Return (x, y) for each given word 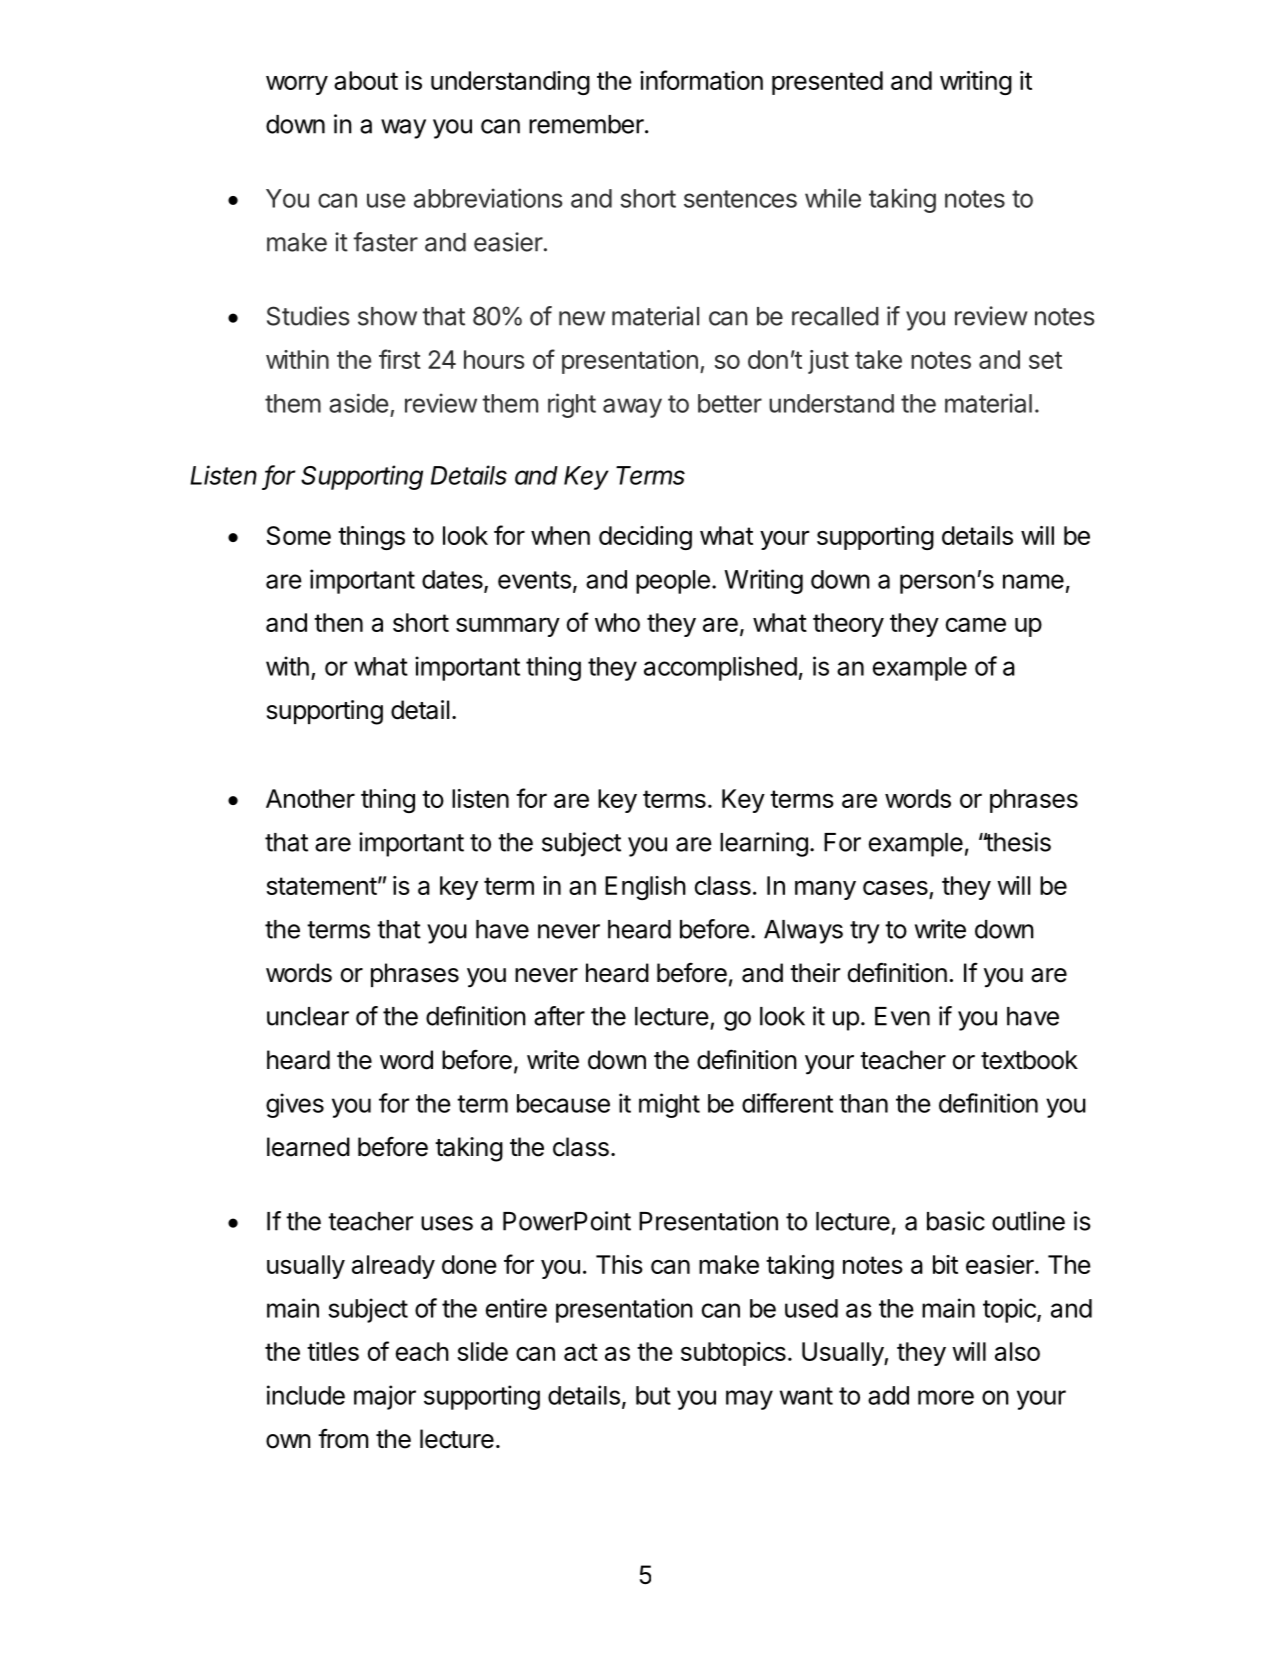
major (385, 1397)
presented (827, 83)
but (653, 1395)
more (946, 1397)
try (865, 932)
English (645, 888)
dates (453, 580)
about (366, 80)
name (1033, 581)
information (701, 80)
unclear (308, 1016)
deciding (645, 538)
